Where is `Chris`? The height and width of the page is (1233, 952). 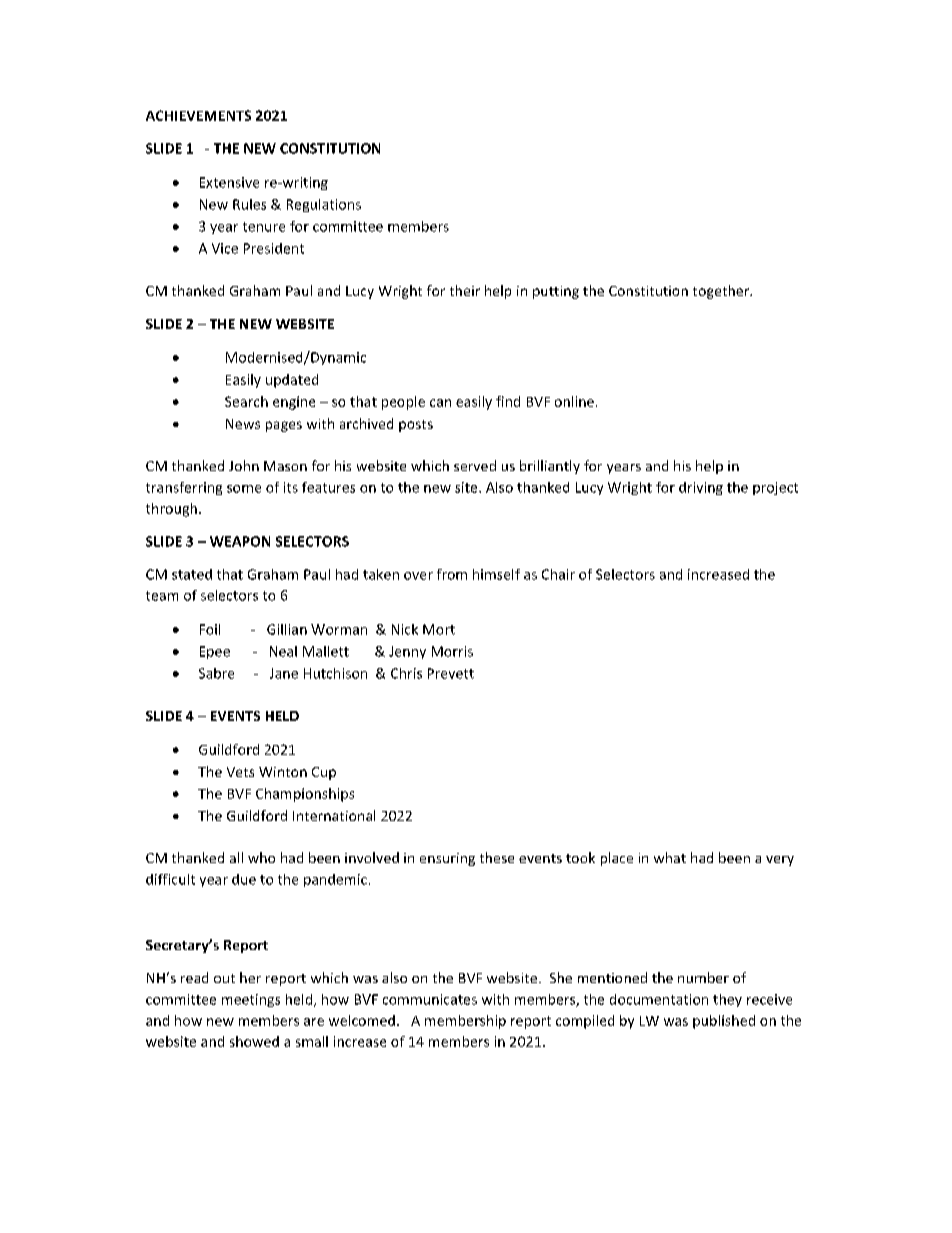
Chris is located at coordinates (406, 673).
